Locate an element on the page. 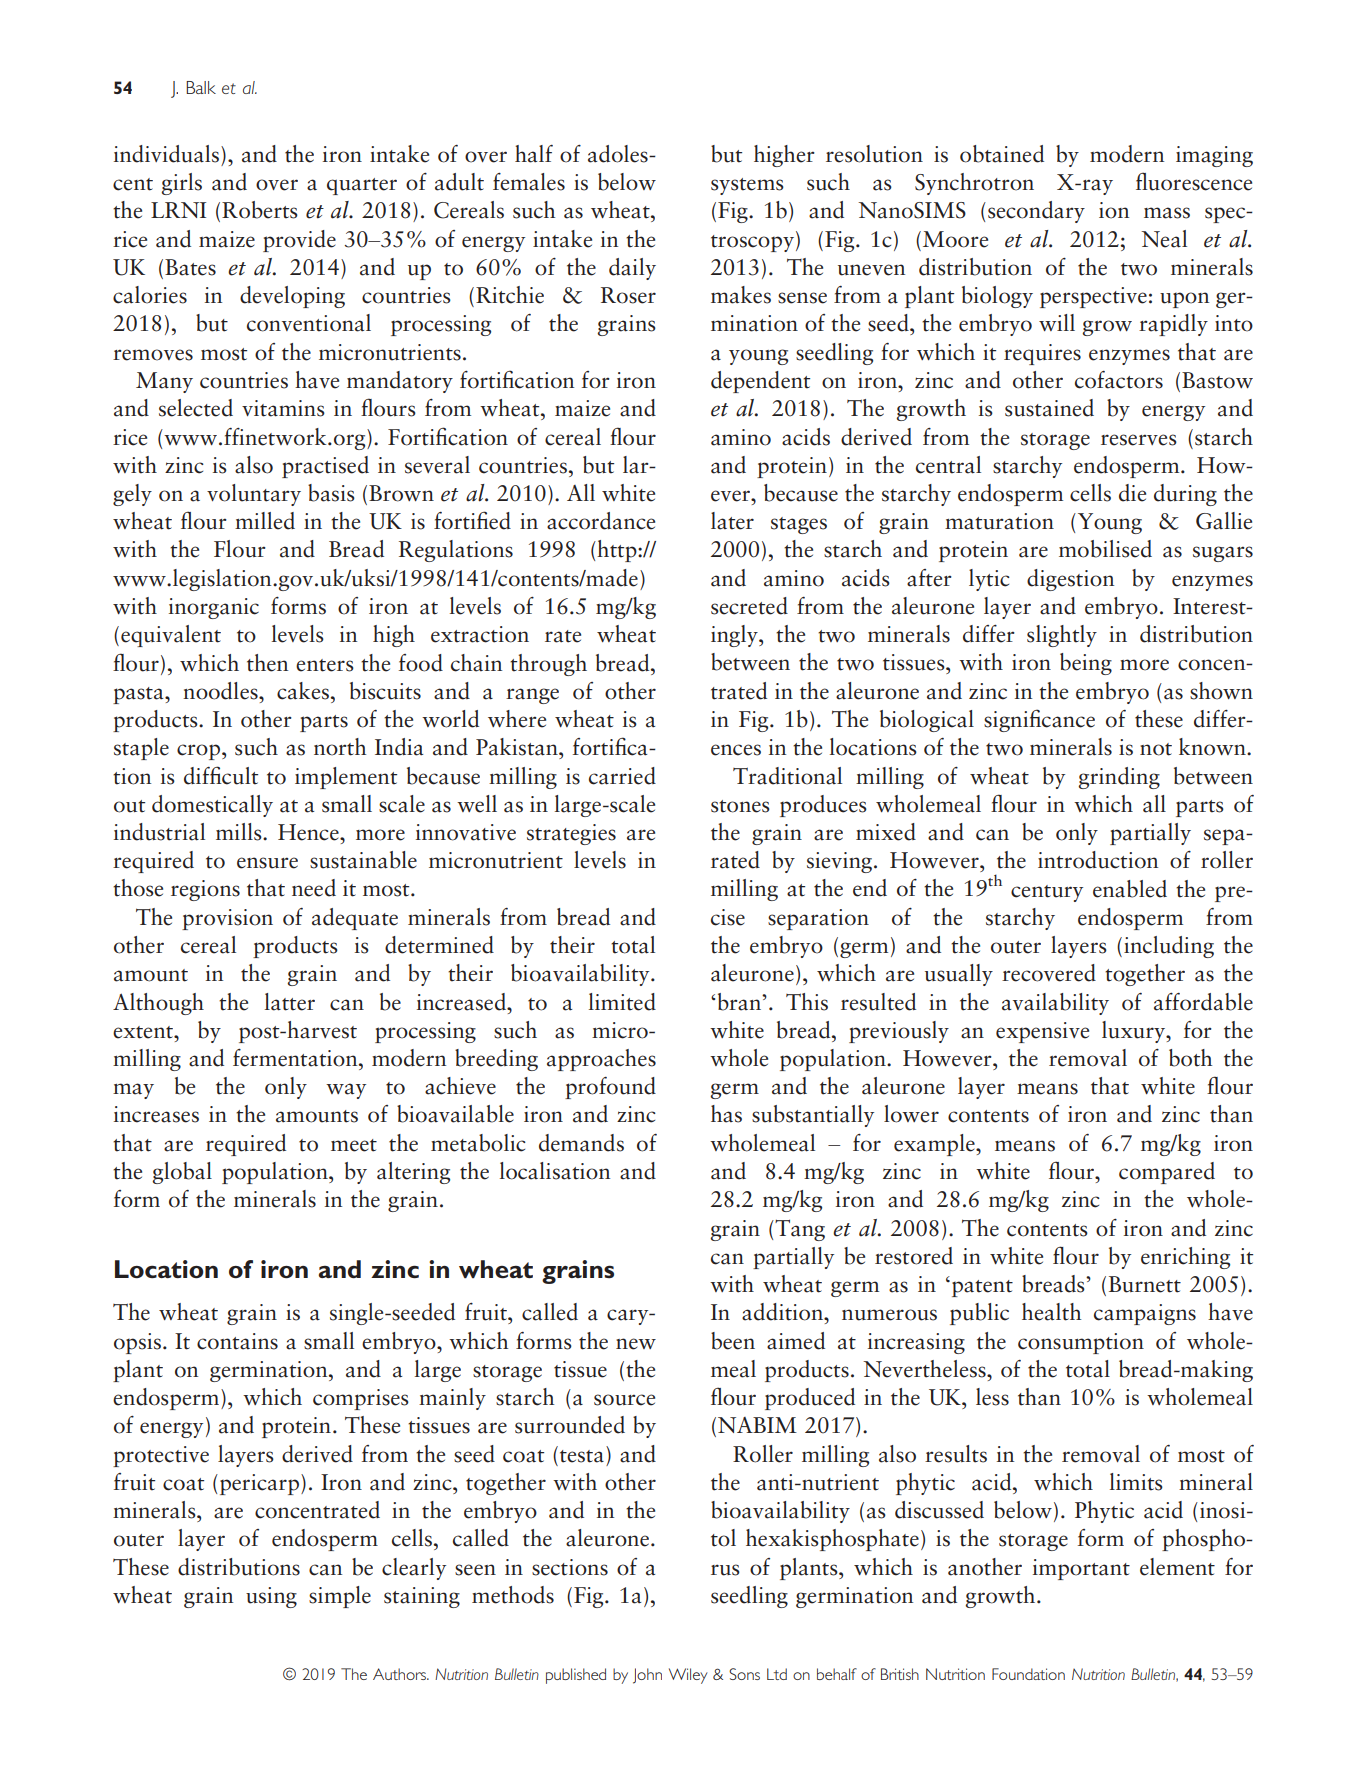  using is located at coordinates (271, 1597).
